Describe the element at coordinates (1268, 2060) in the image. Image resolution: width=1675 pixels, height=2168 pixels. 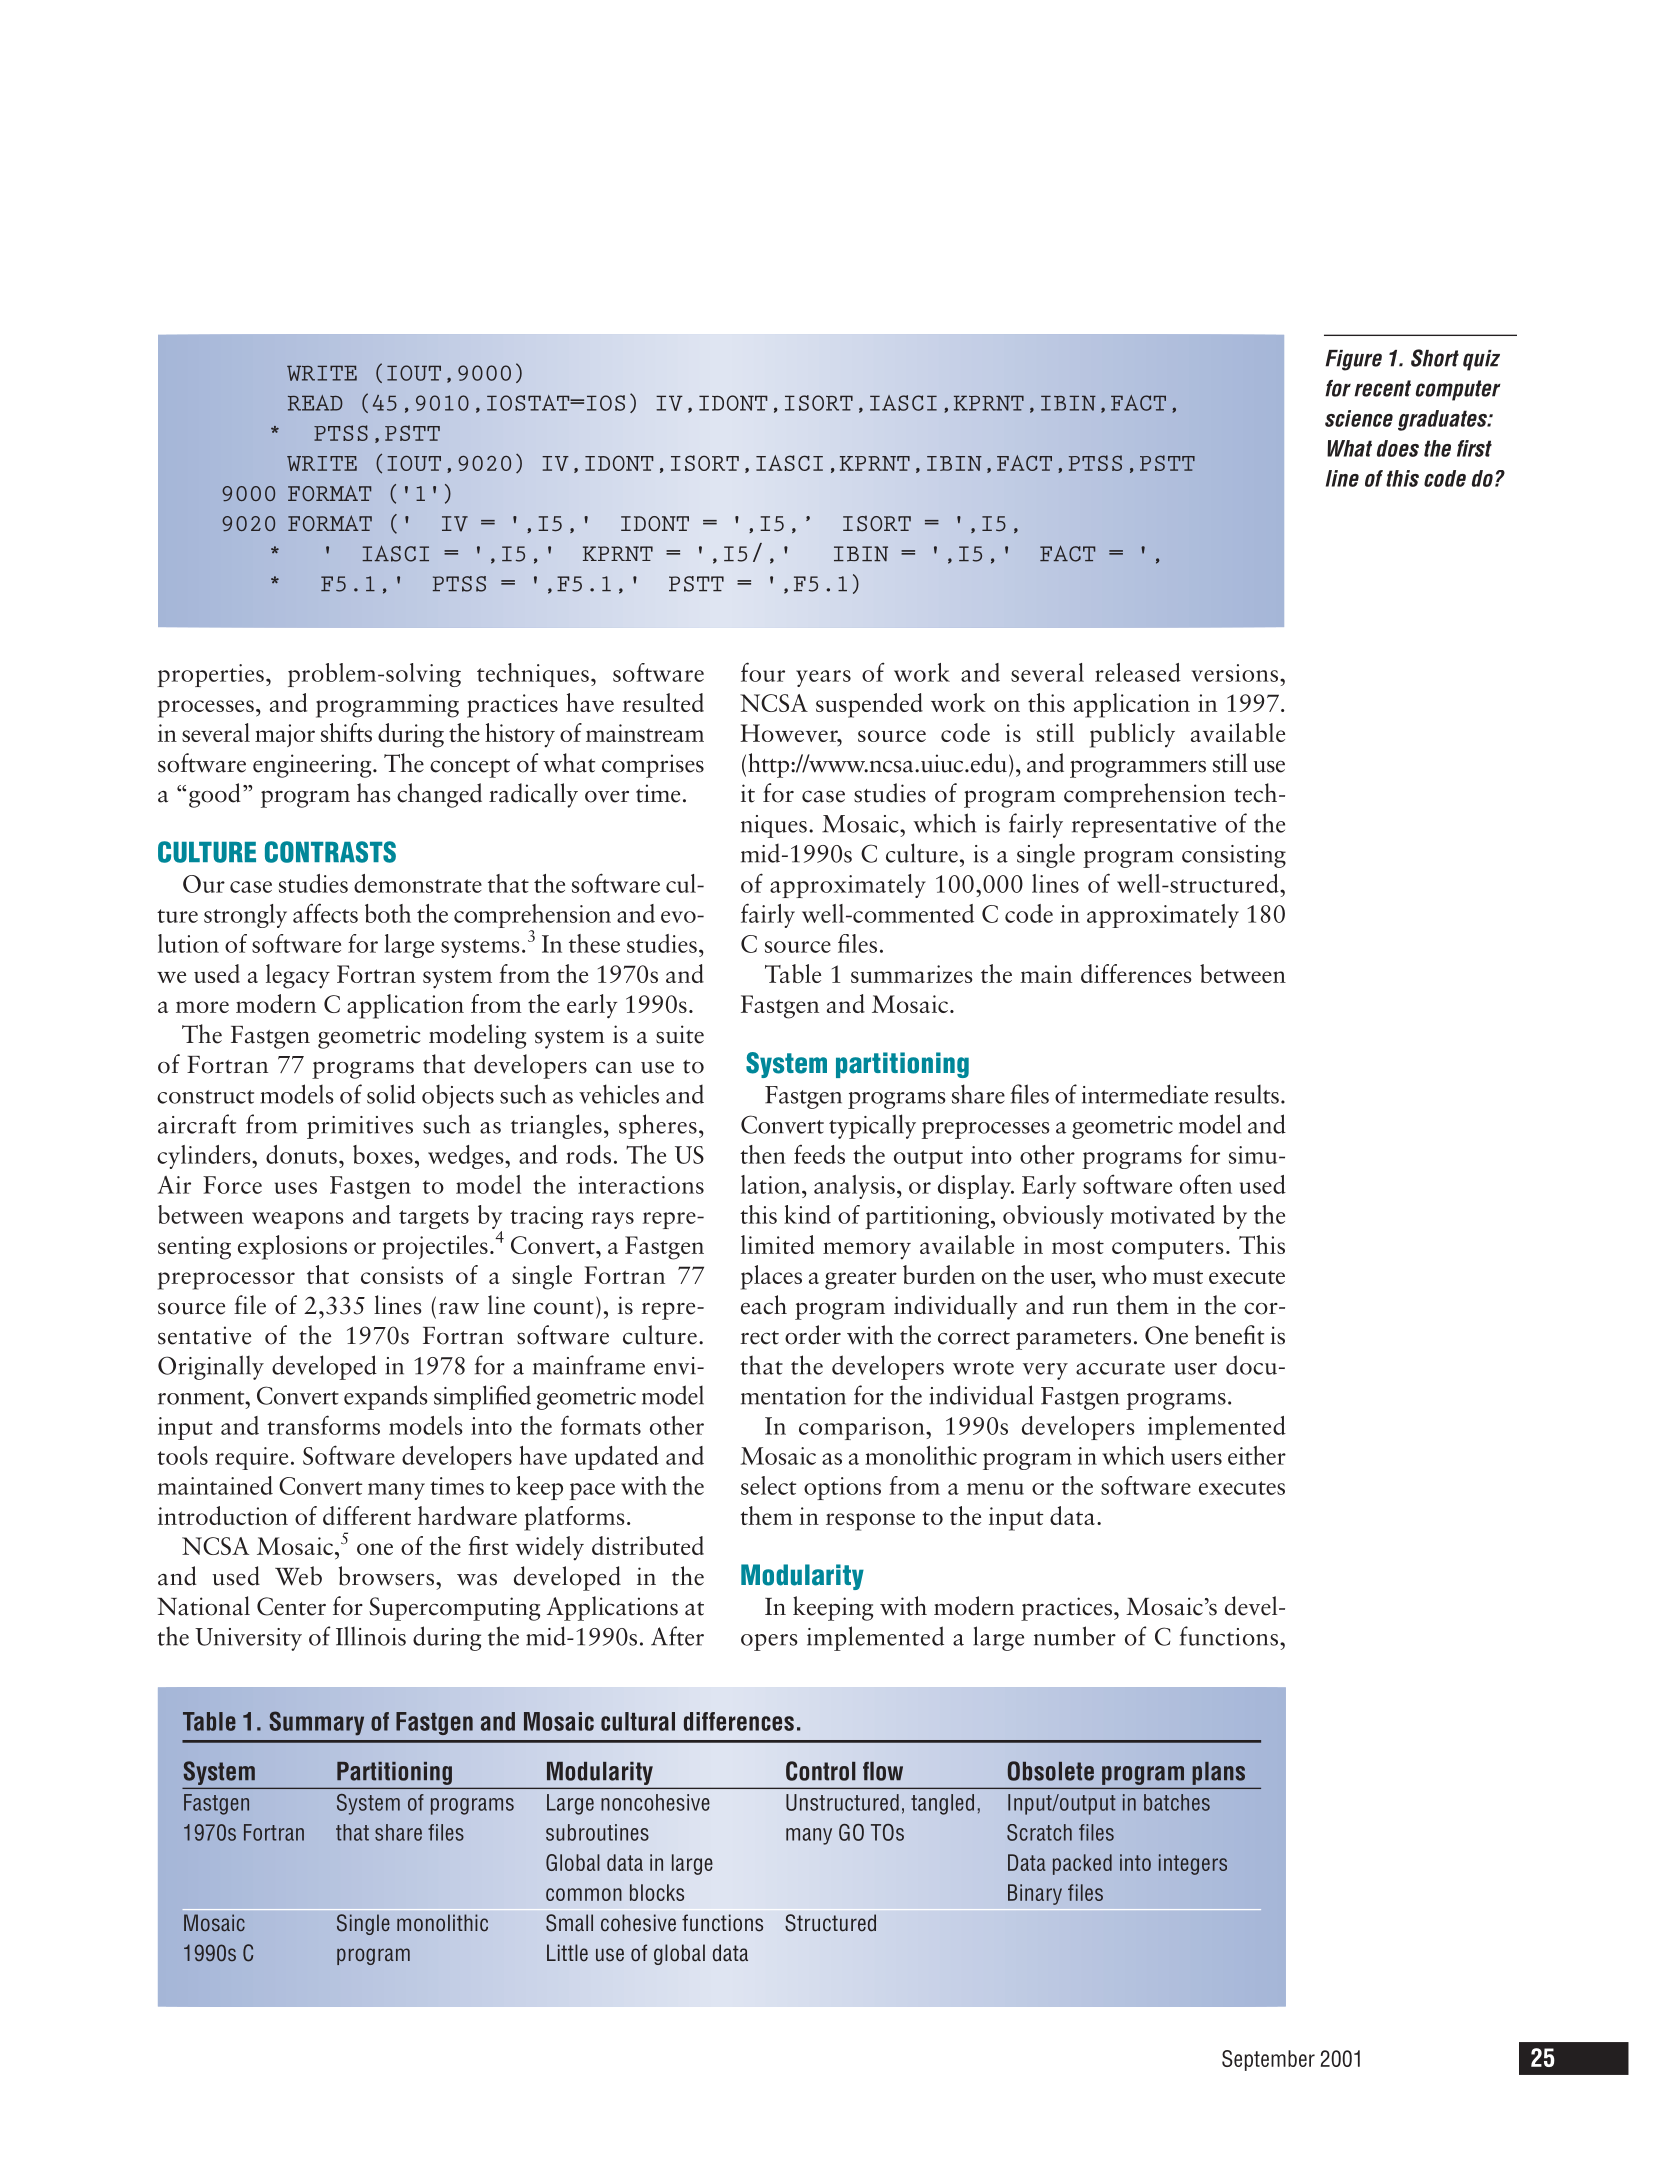
I see `September` at that location.
